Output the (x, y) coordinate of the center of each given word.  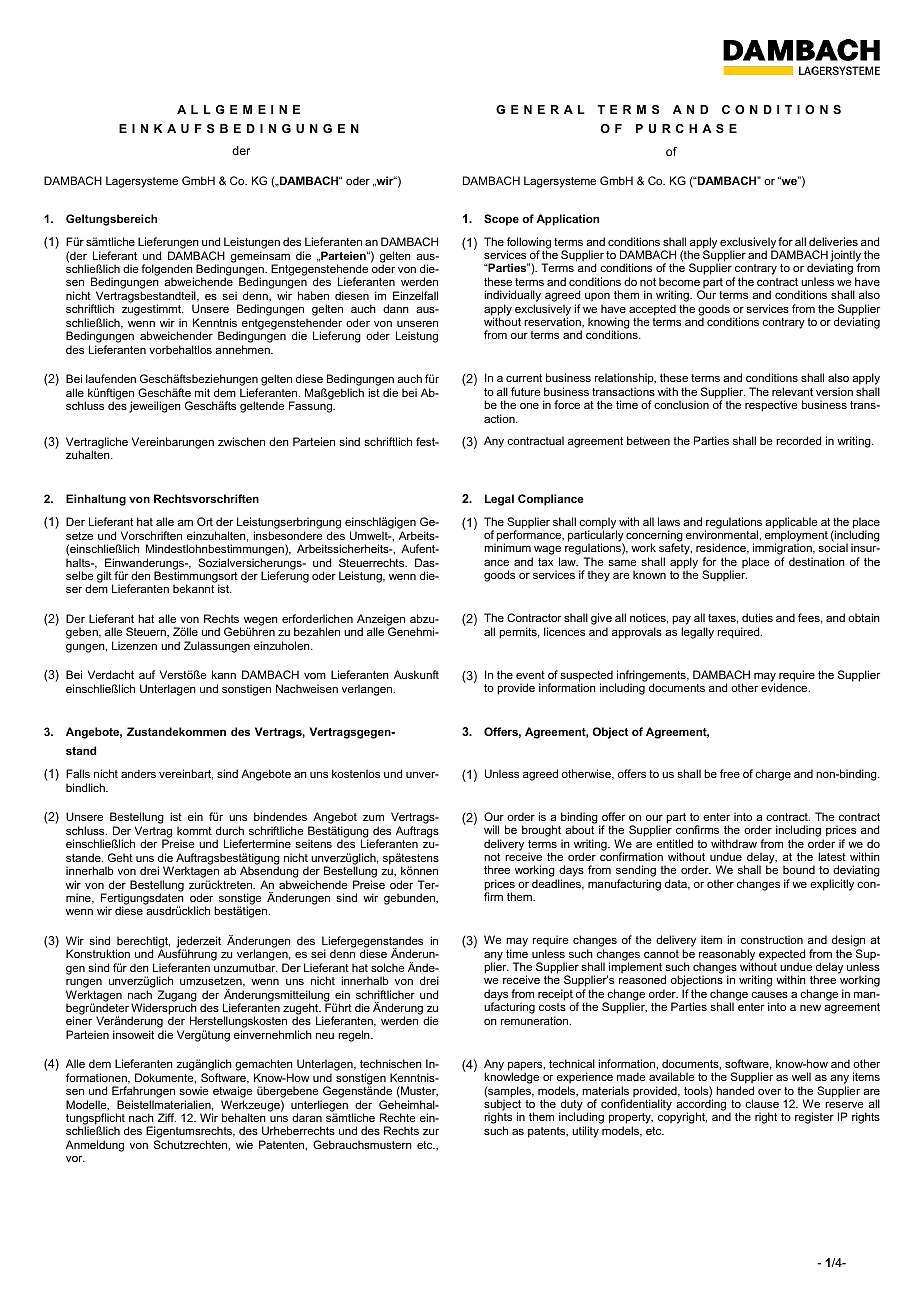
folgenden (167, 271)
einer (79, 1020)
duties (757, 617)
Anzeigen (381, 621)
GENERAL (540, 109)
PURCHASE (686, 128)
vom (315, 676)
